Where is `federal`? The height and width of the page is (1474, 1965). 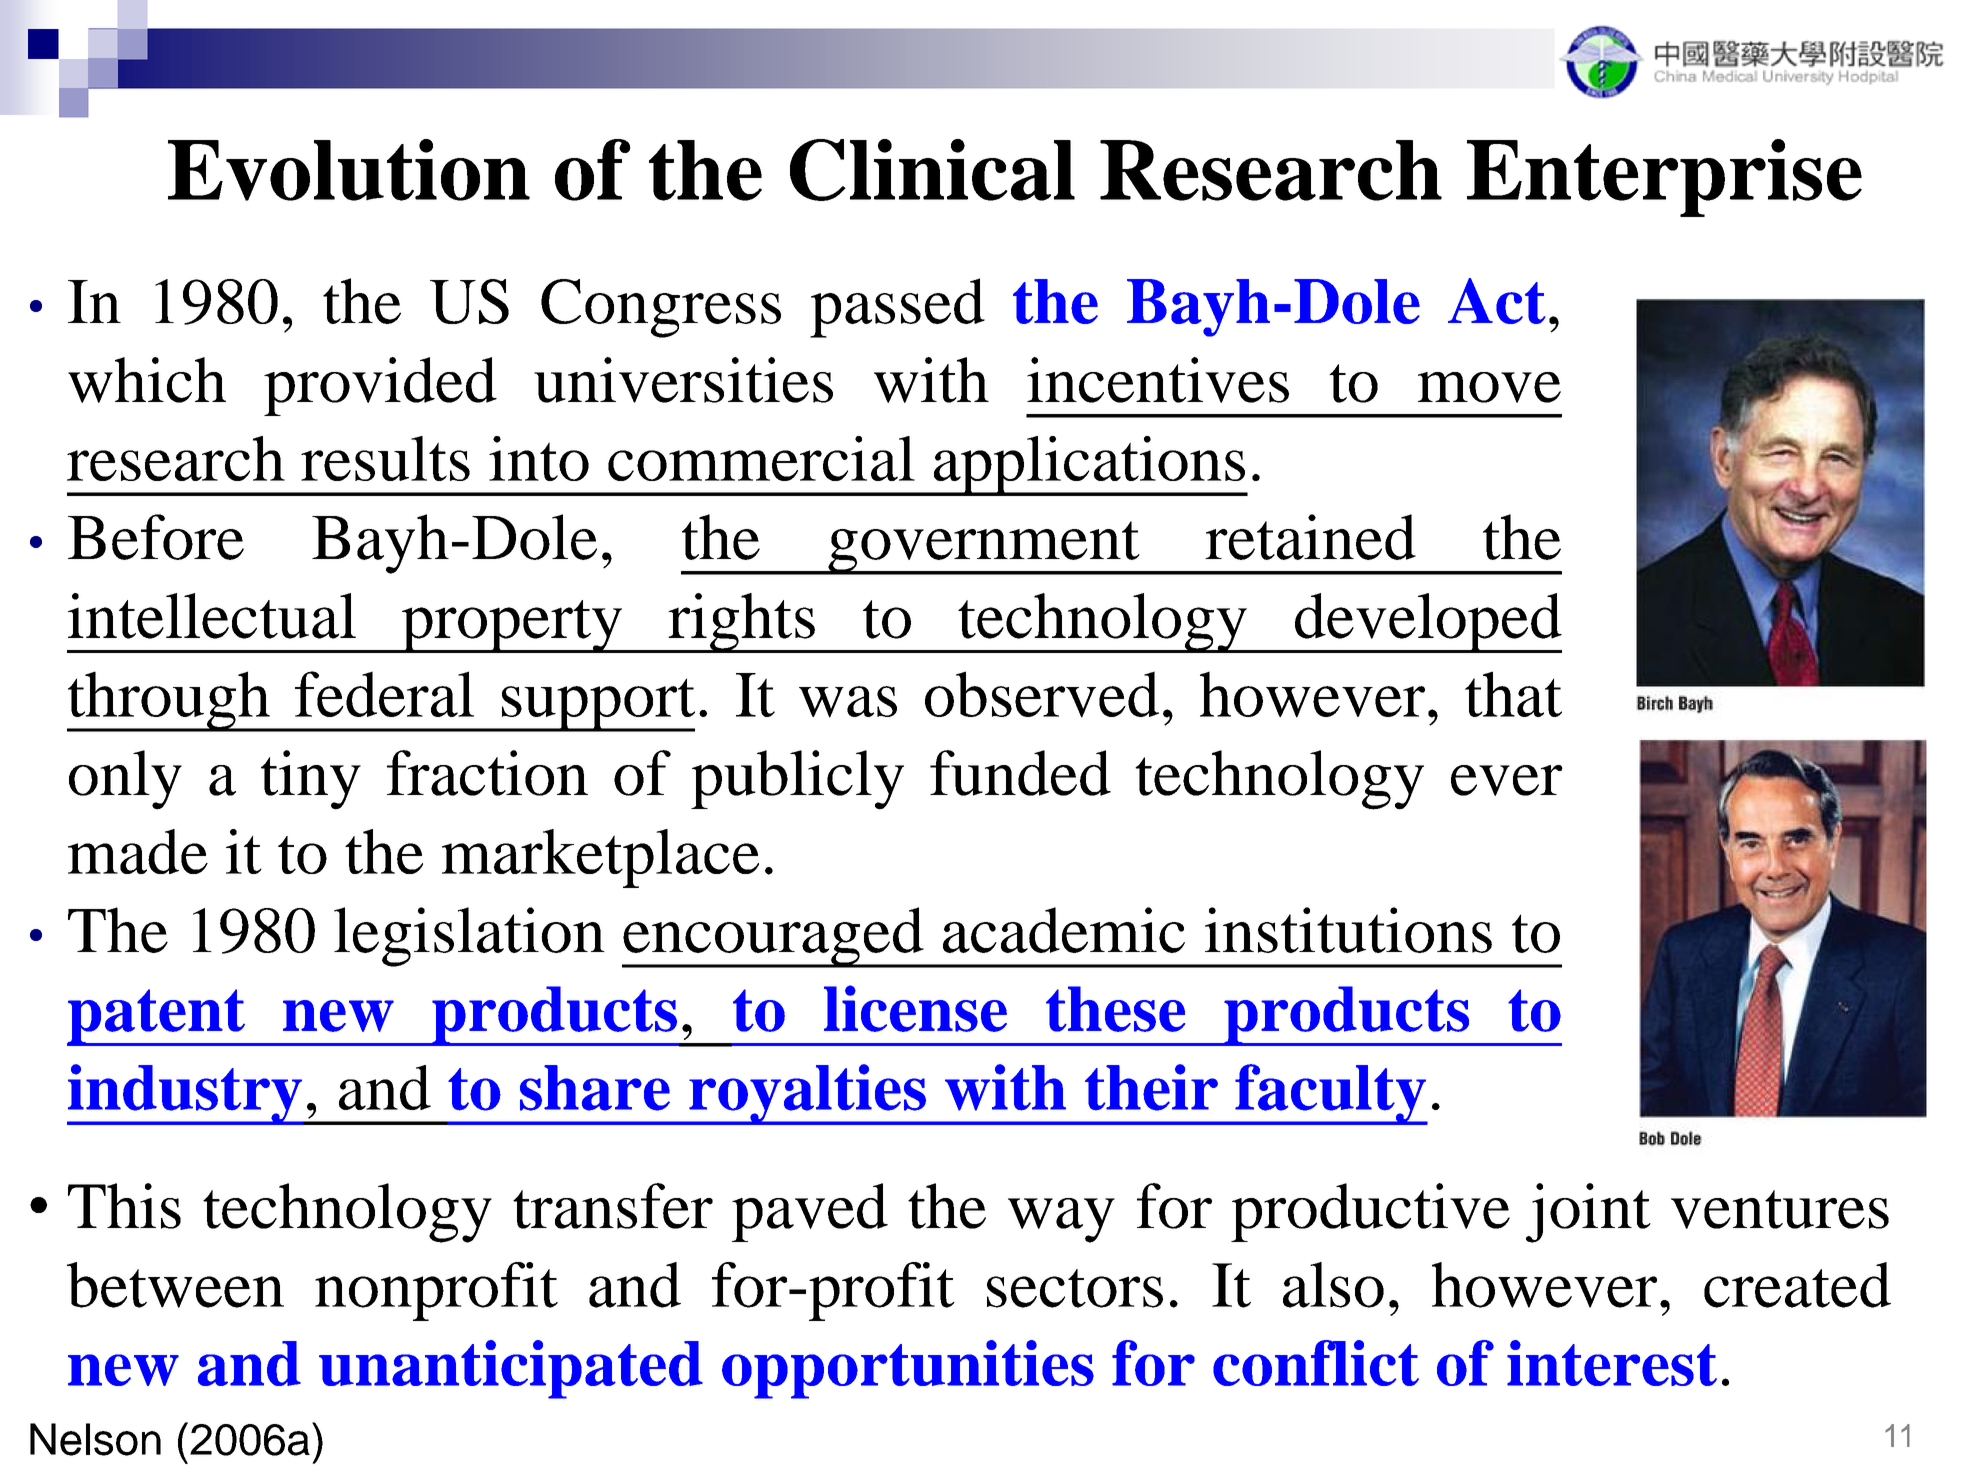 federal is located at coordinates (384, 694).
